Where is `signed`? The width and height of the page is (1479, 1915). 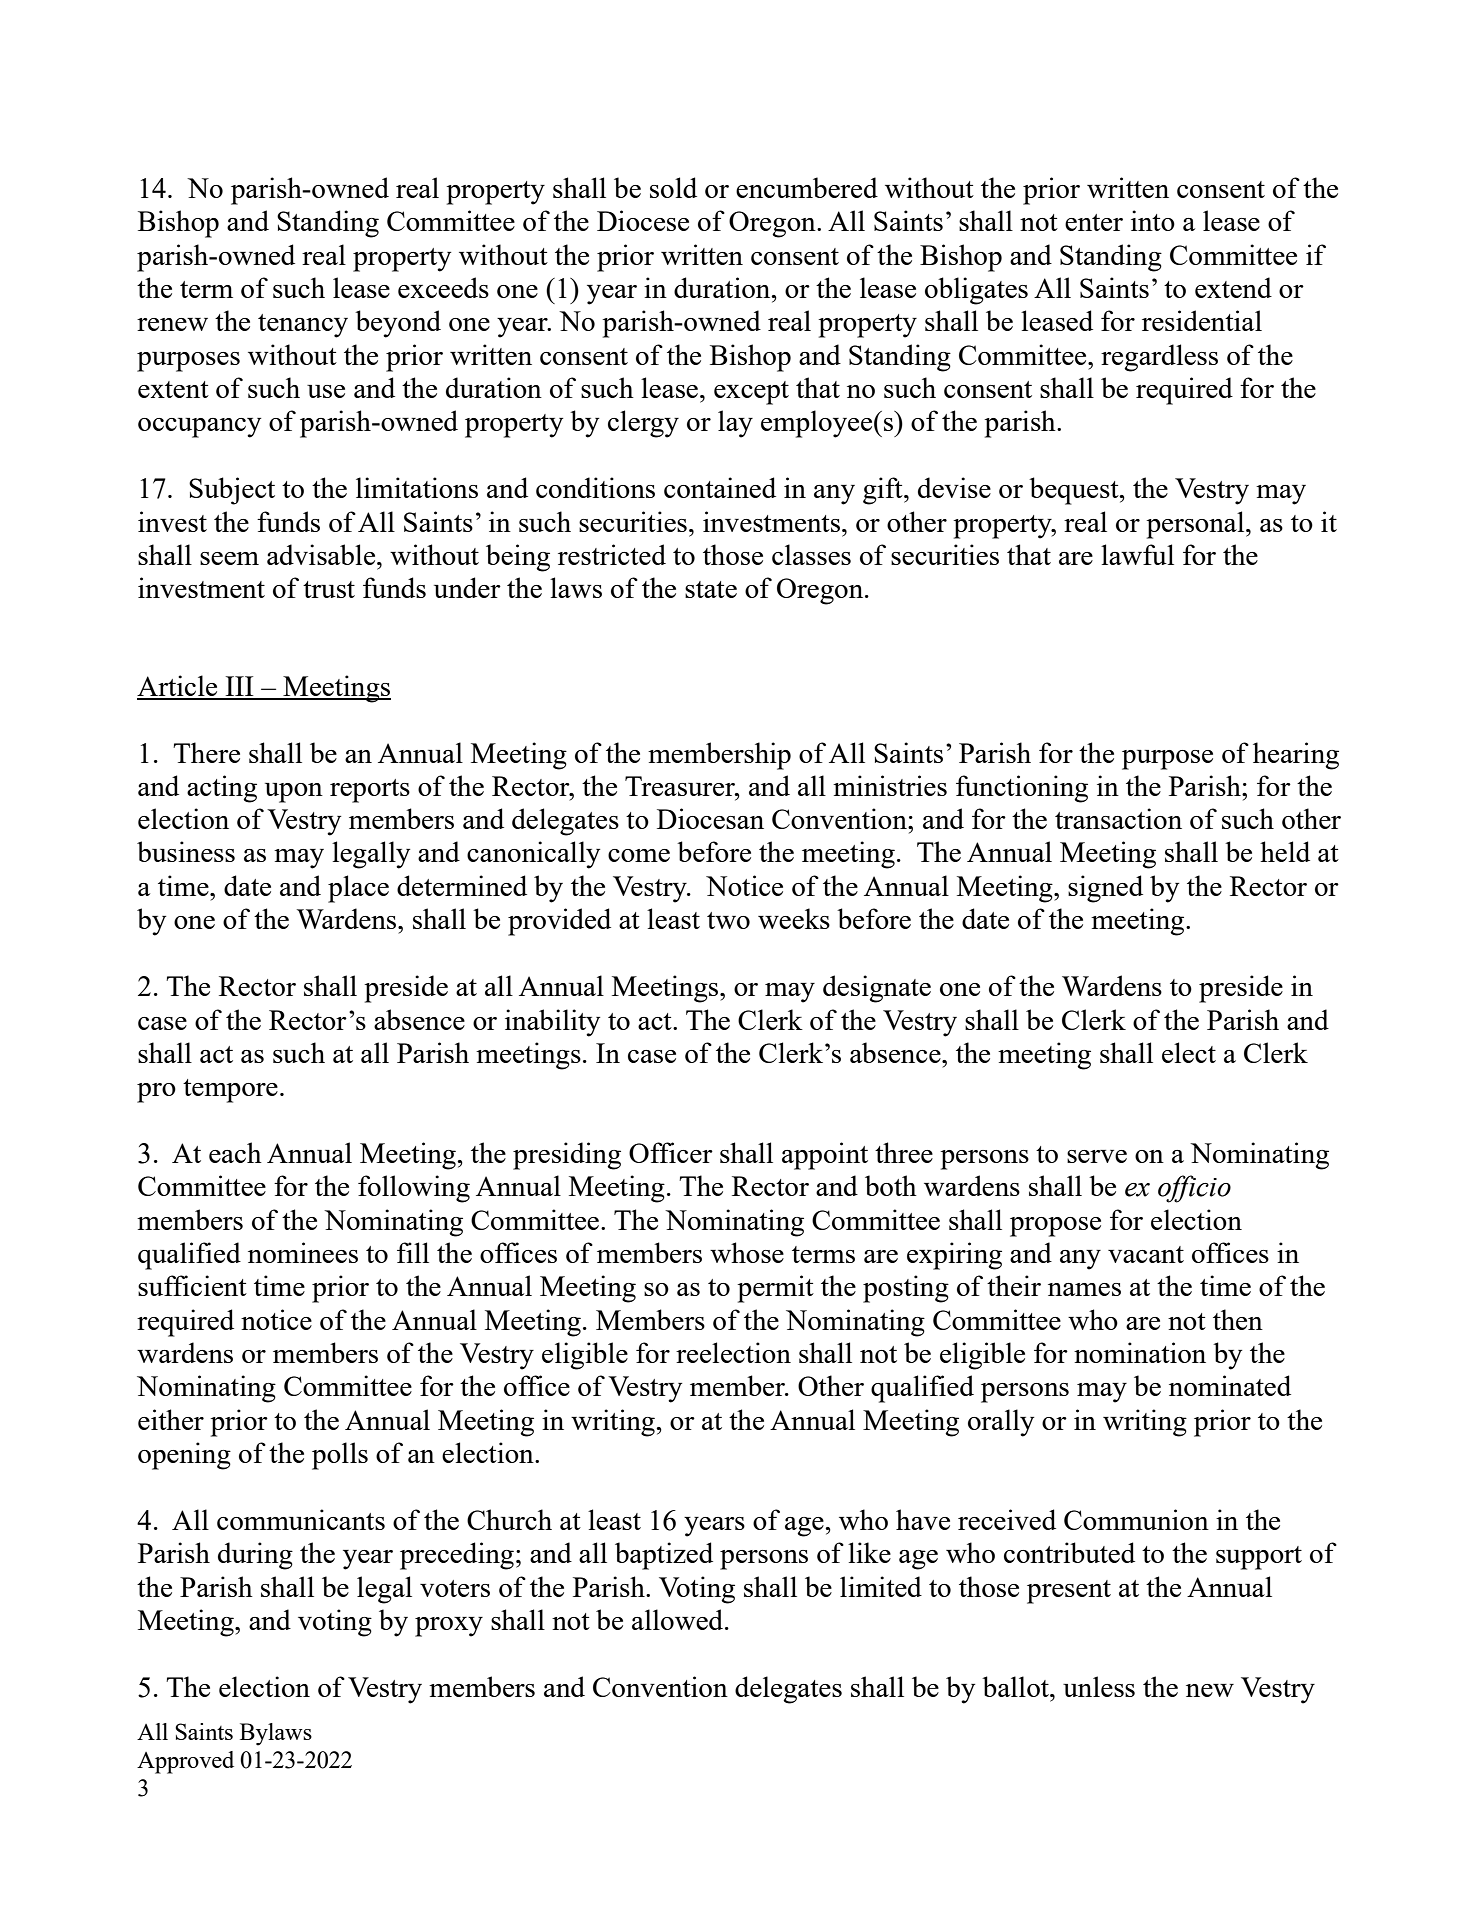 signed is located at coordinates (1105, 889).
